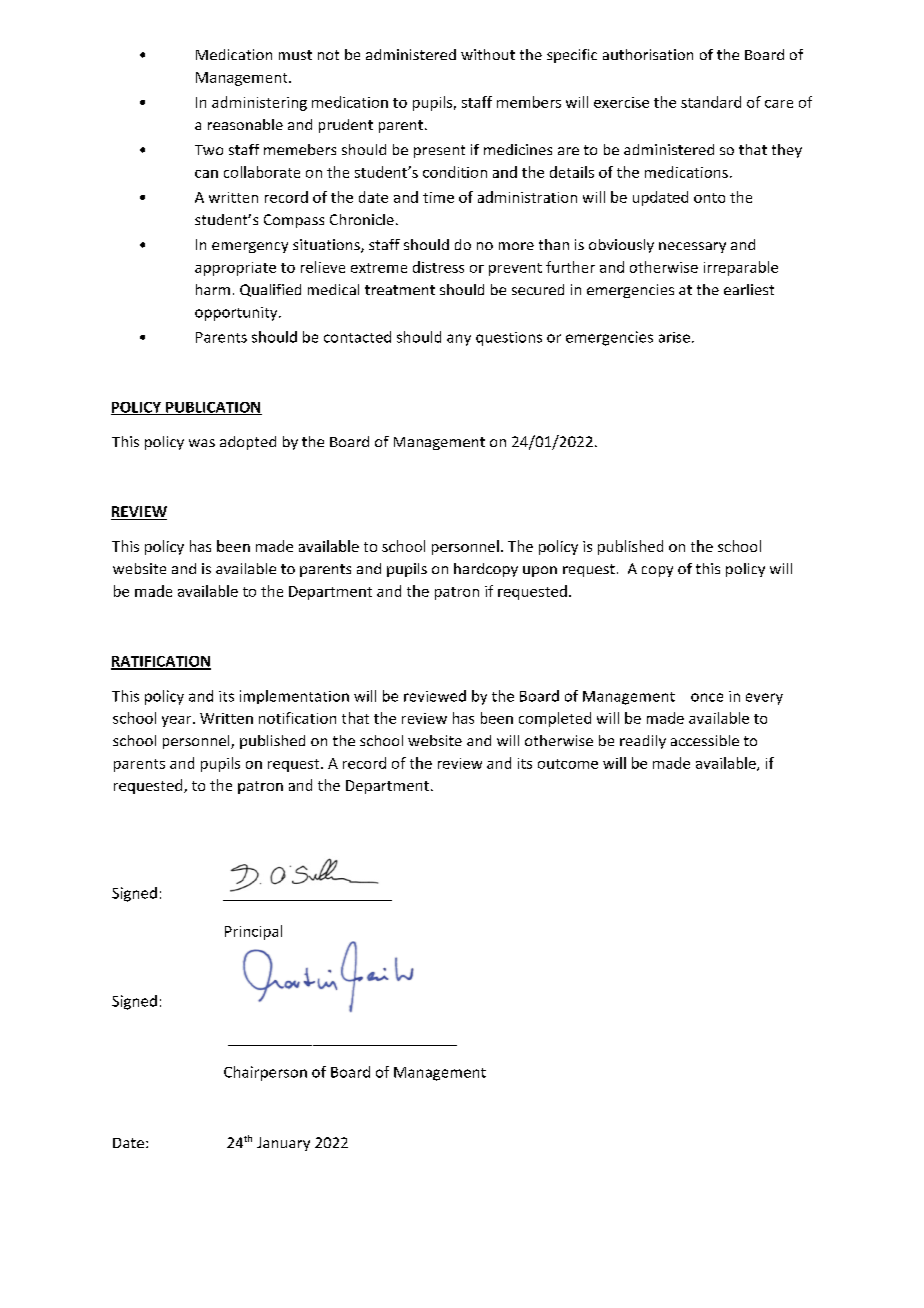 Image resolution: width=924 pixels, height=1308 pixels. What do you see at coordinates (161, 662) in the image?
I see `RATIFICATION` at bounding box center [161, 662].
